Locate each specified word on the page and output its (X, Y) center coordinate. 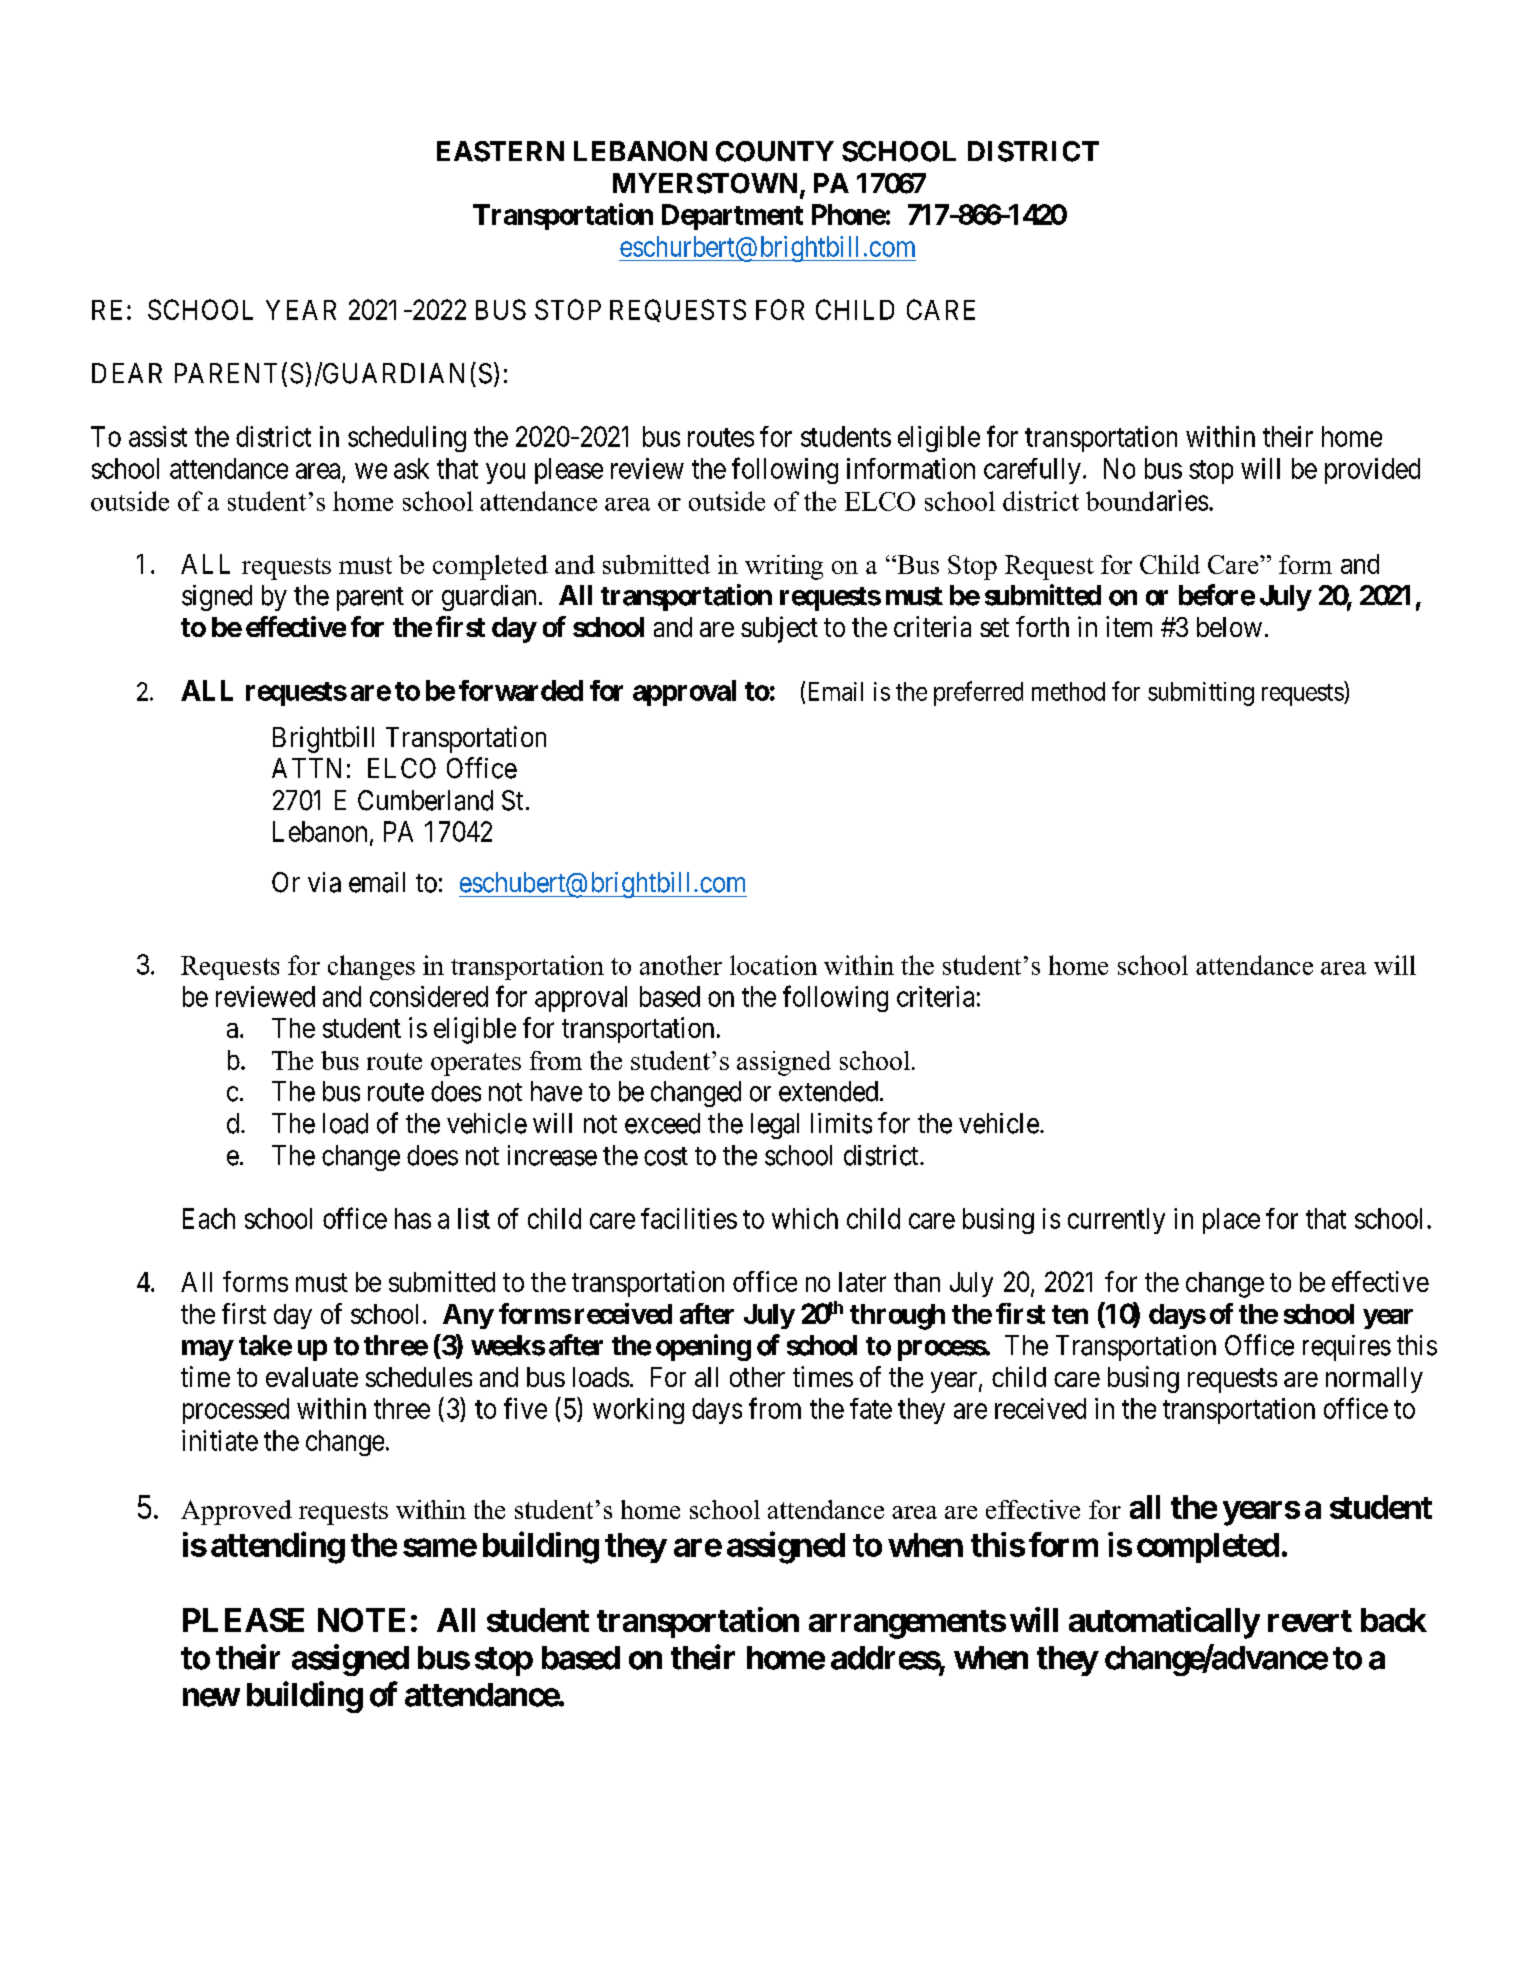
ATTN (306, 768)
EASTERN (500, 151)
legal (775, 1126)
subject (779, 629)
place (1231, 1221)
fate (871, 1408)
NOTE (361, 1620)
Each (209, 1218)
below (1229, 627)
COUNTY (775, 151)
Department (732, 217)
